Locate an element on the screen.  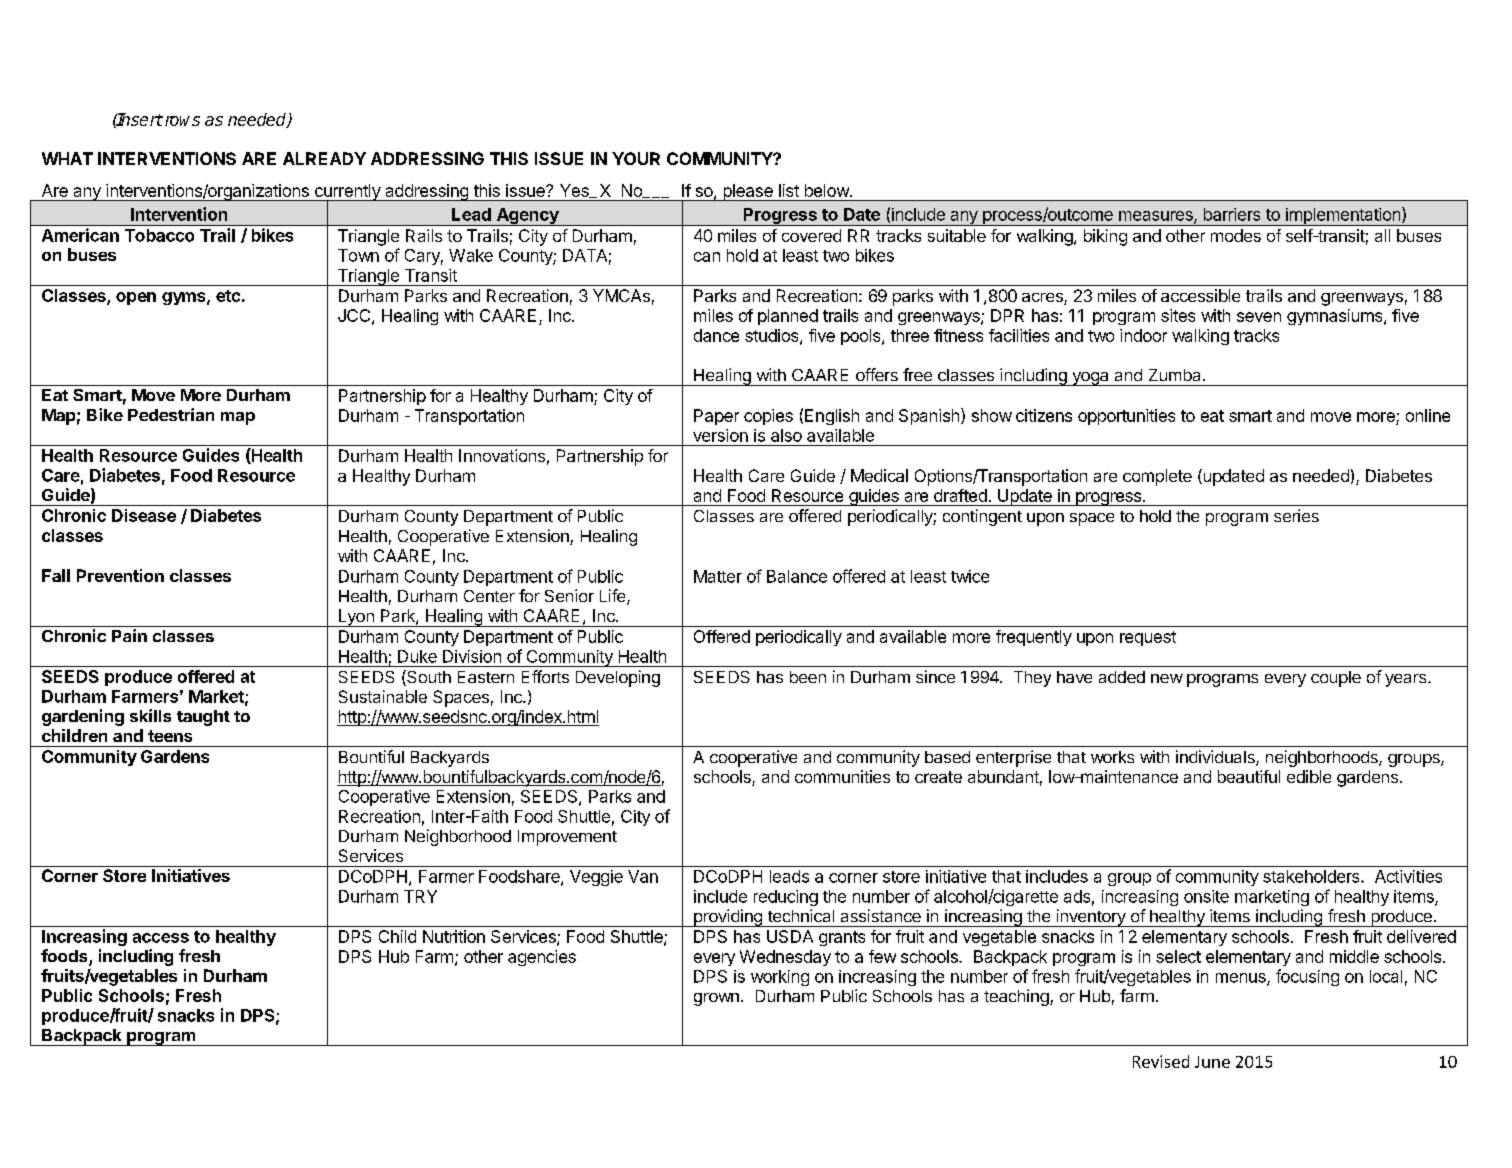
Matter is located at coordinates (718, 576).
